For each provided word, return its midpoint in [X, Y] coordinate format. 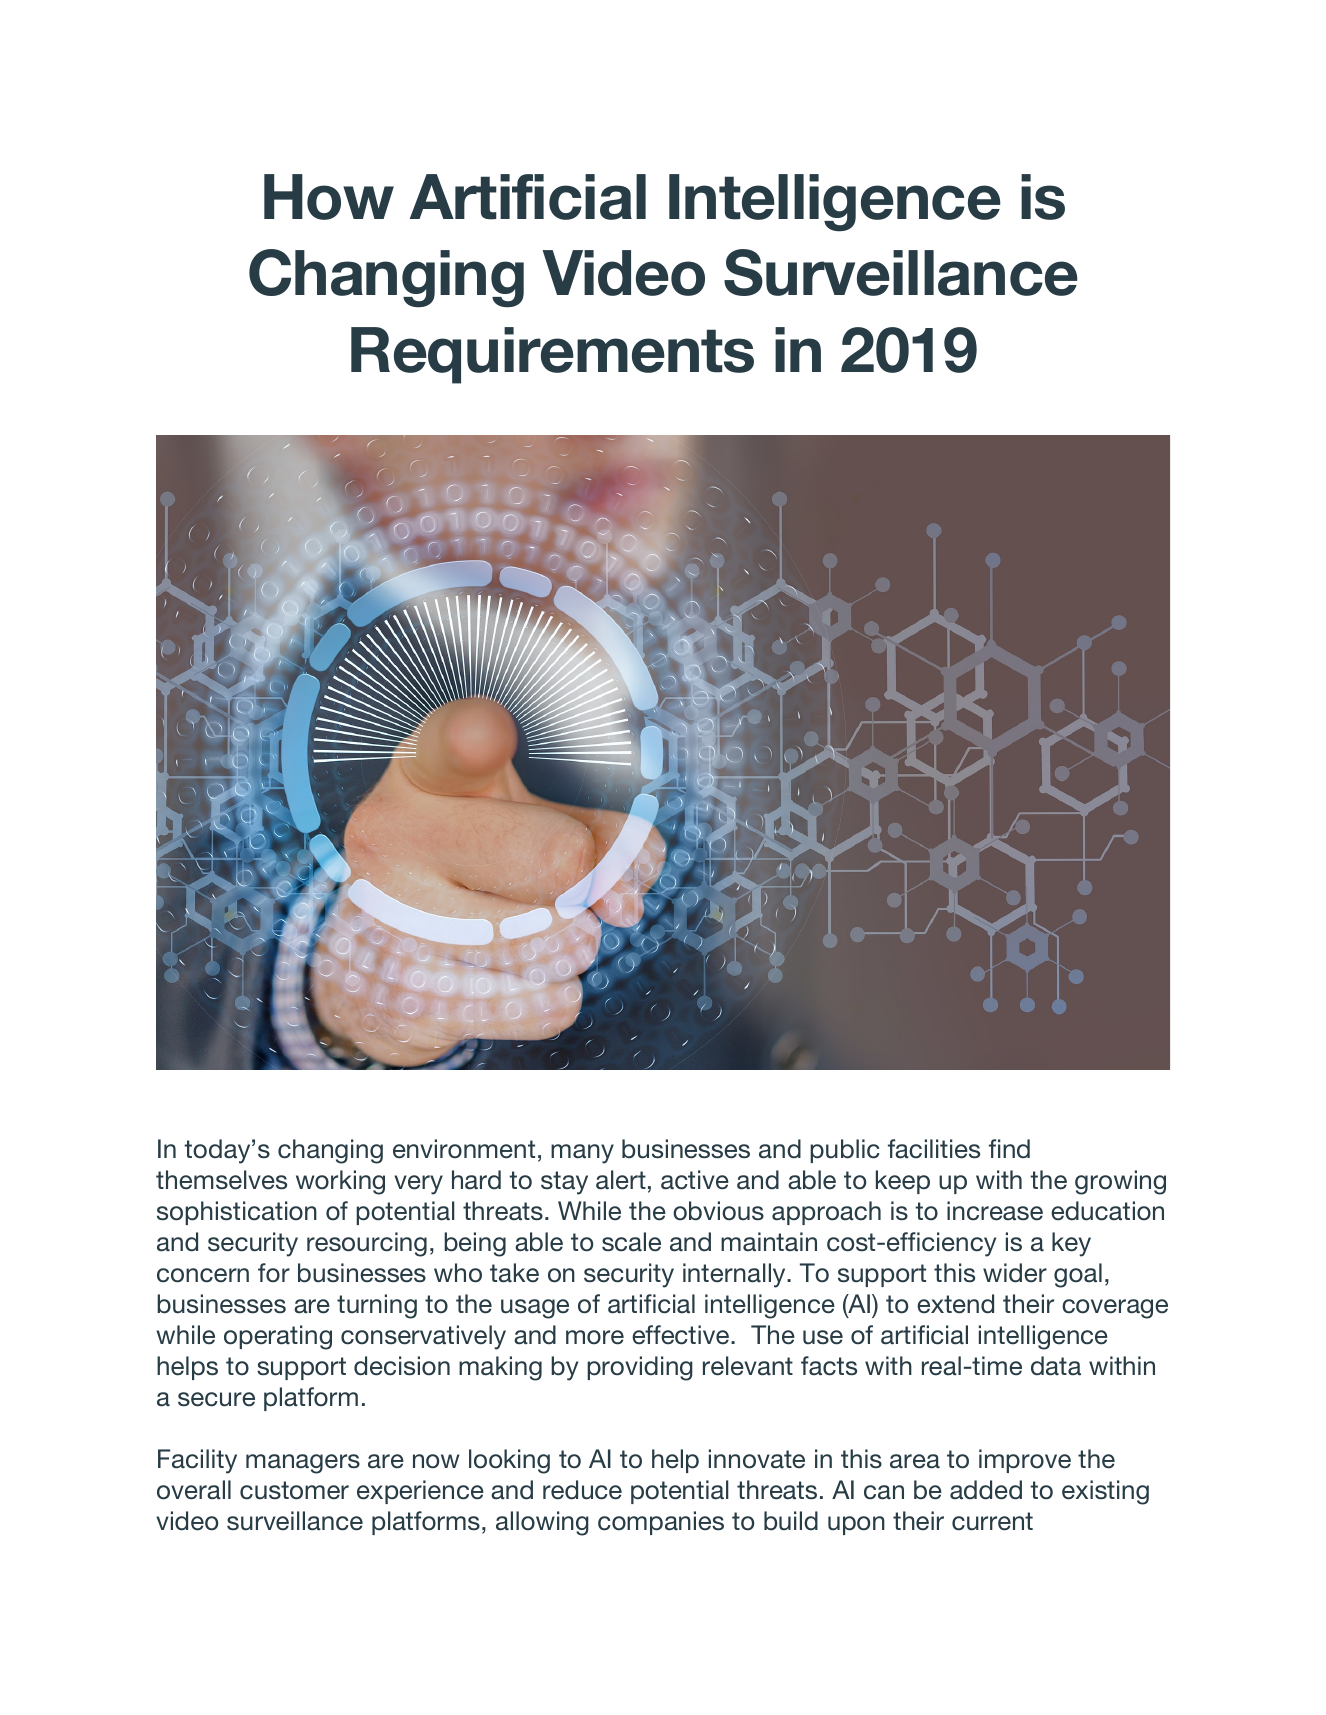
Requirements [552, 355]
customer [294, 1490]
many [582, 1154]
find [1009, 1149]
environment [464, 1149]
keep [903, 1182]
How [329, 197]
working [340, 1182]
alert [621, 1180]
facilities [934, 1149]
